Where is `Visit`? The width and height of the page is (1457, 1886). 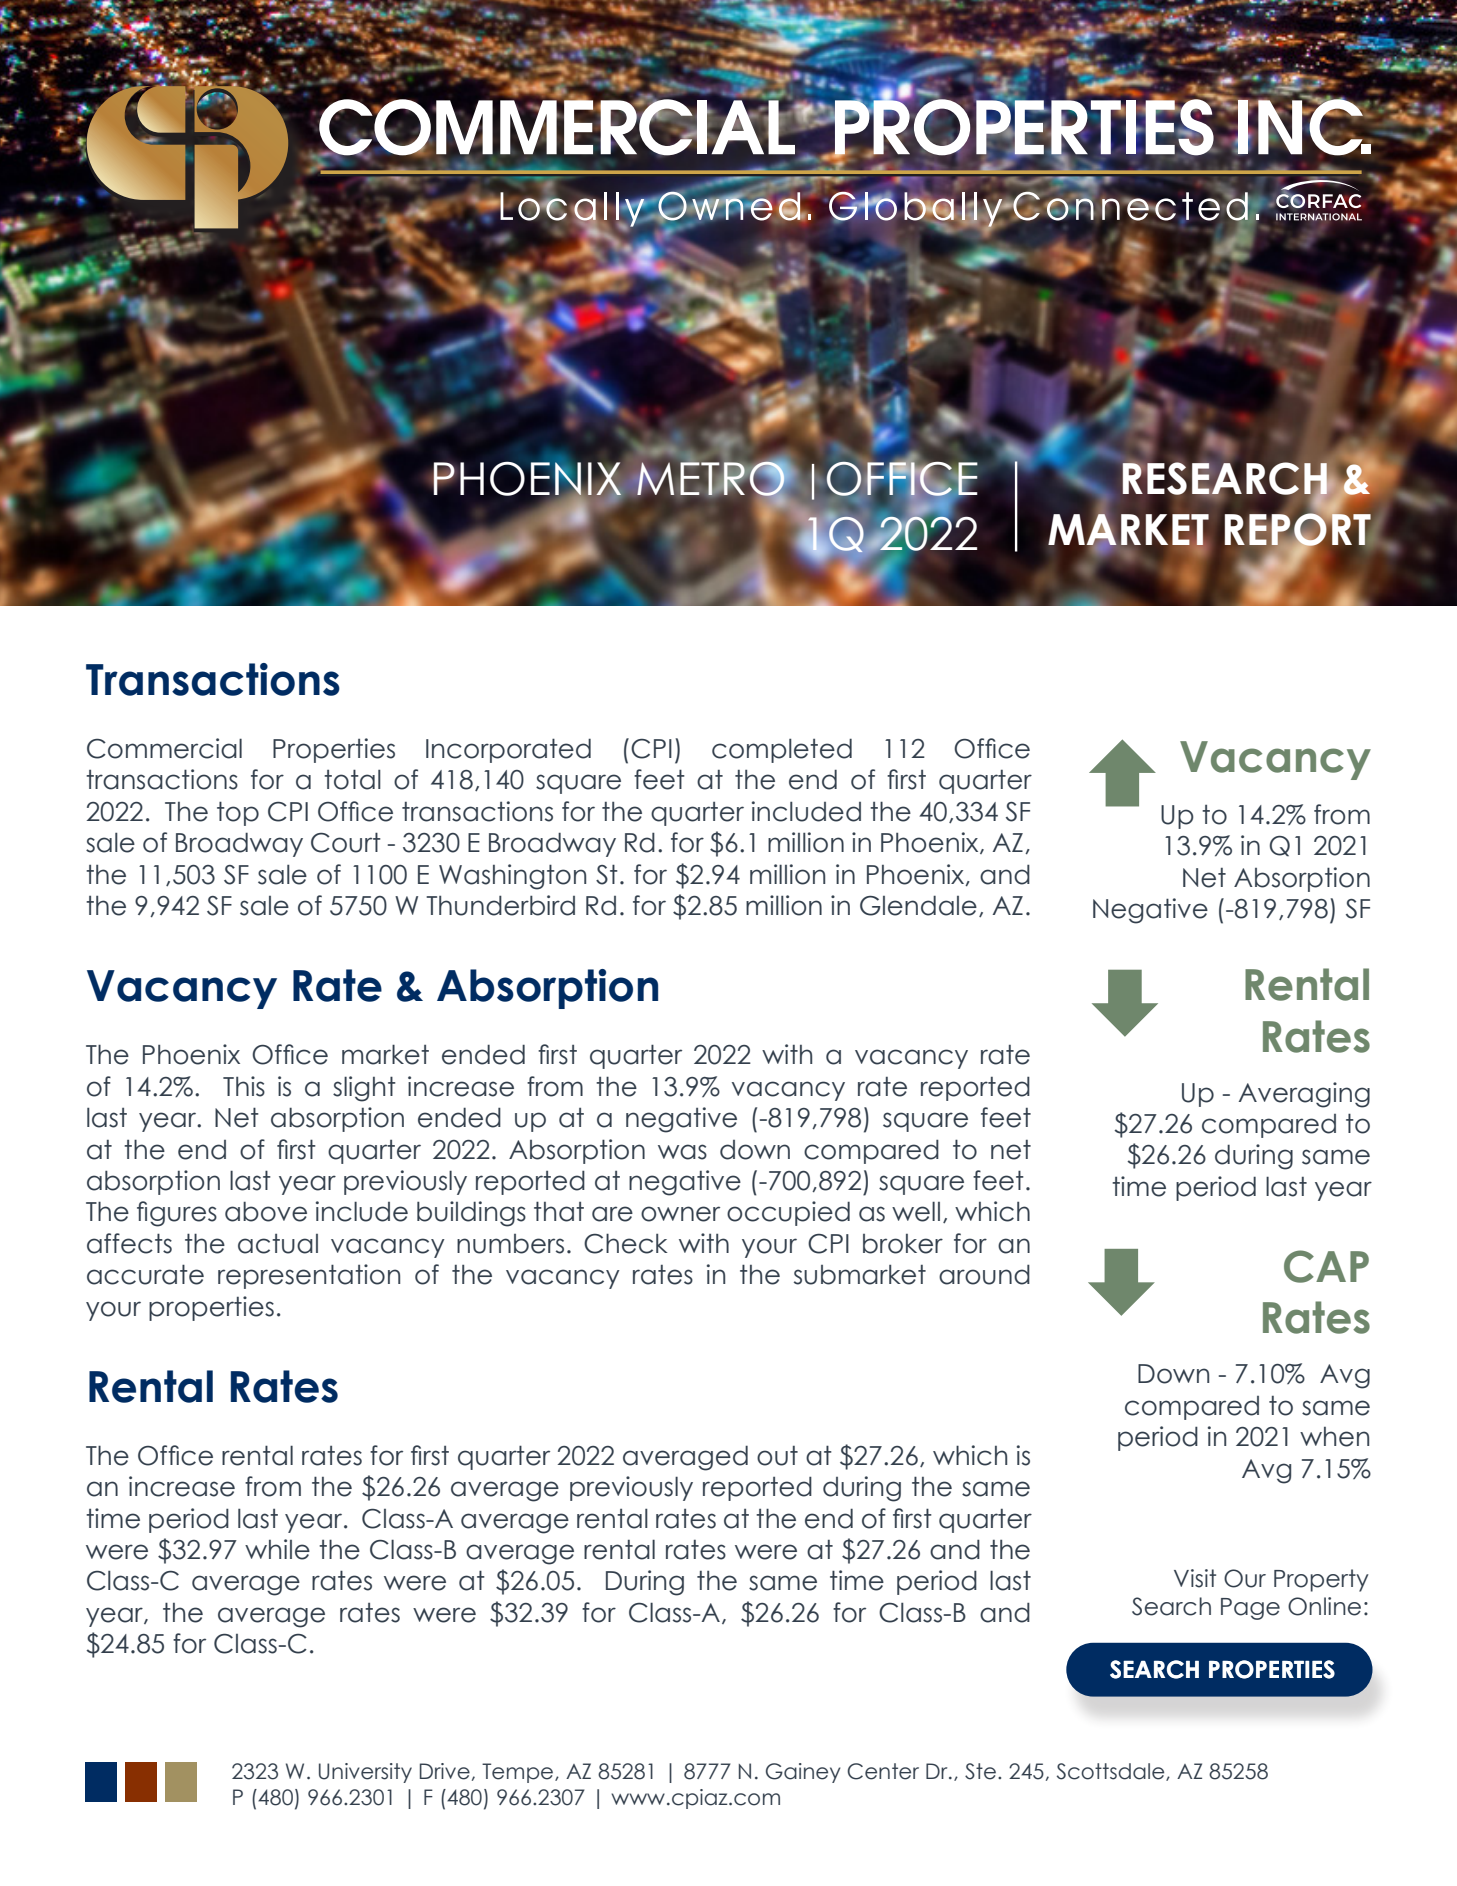
Visit is located at coordinates (1195, 1578).
